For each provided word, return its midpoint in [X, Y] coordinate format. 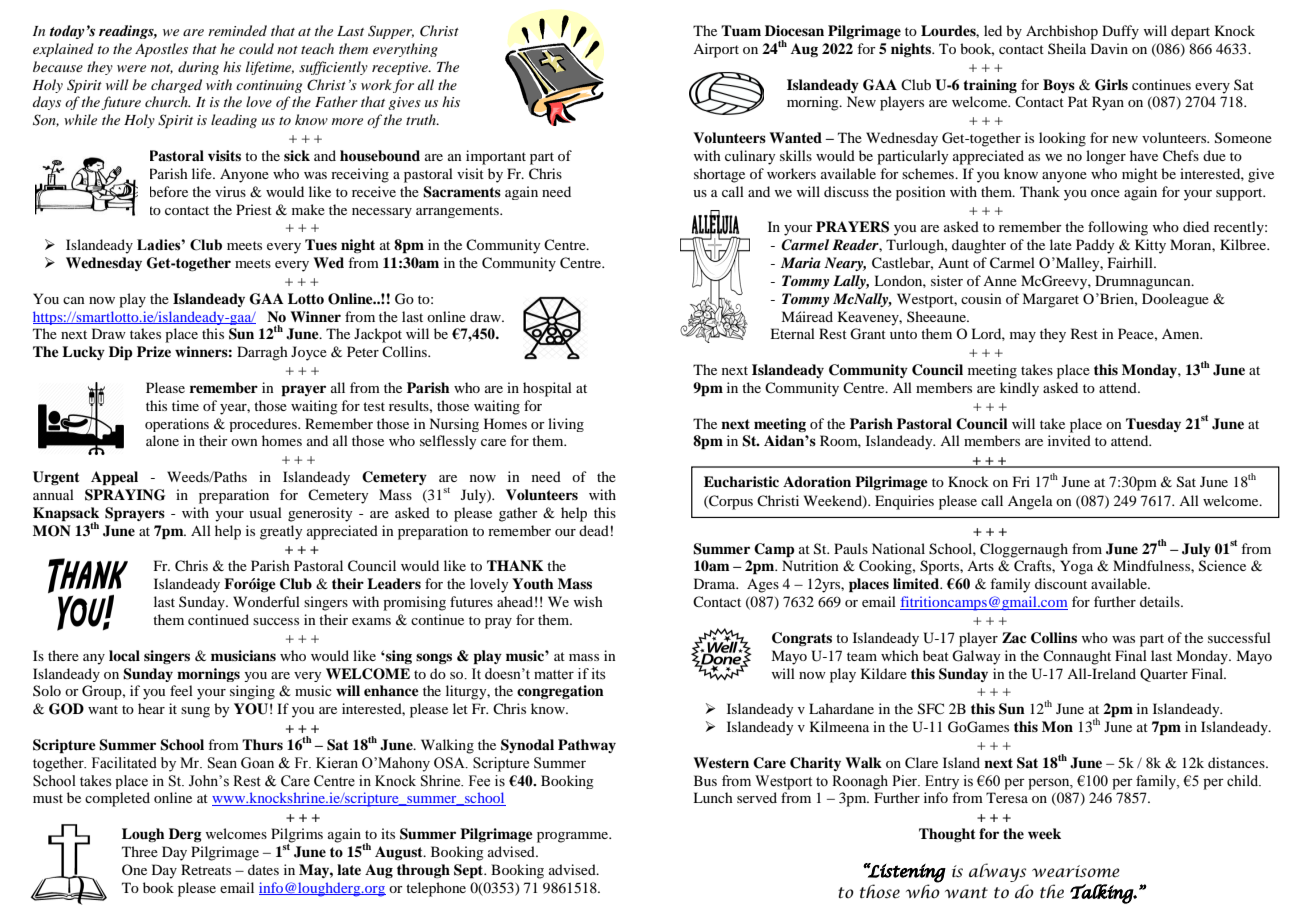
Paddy [1095, 246]
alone [162, 440]
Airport [716, 50]
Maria [801, 262]
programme [574, 837]
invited [1069, 440]
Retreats [206, 869]
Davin [1109, 48]
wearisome [1076, 871]
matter [554, 675]
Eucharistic [741, 481]
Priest [254, 209]
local [124, 655]
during [198, 68]
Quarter [1164, 675]
